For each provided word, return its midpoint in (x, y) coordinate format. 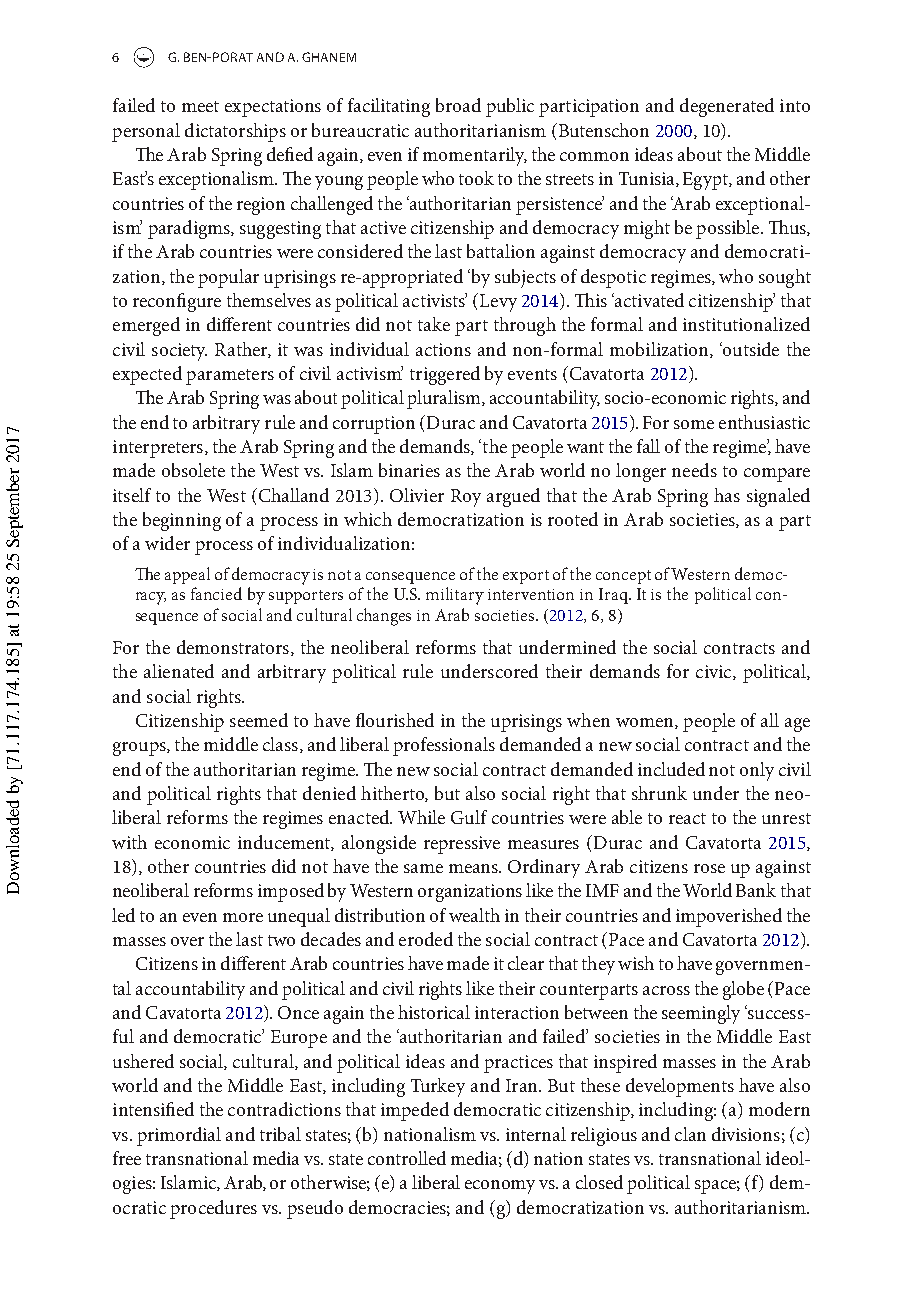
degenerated (727, 107)
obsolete (193, 470)
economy (500, 1187)
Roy (466, 498)
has (727, 495)
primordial (179, 1136)
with (129, 842)
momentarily (475, 156)
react (687, 818)
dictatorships (235, 132)
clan (690, 1134)
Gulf (469, 817)
